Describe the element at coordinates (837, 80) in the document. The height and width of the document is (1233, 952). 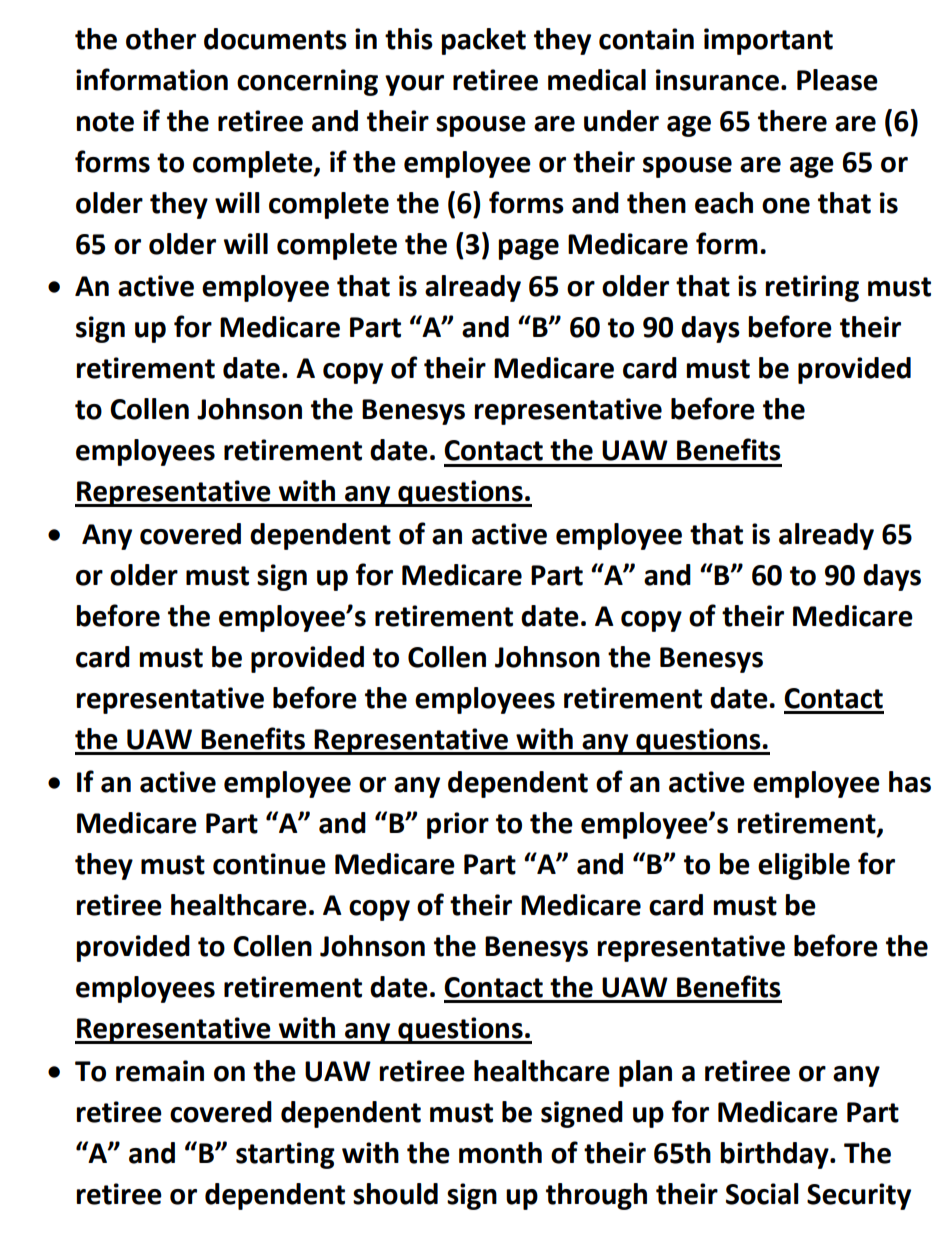
I see `Please` at that location.
